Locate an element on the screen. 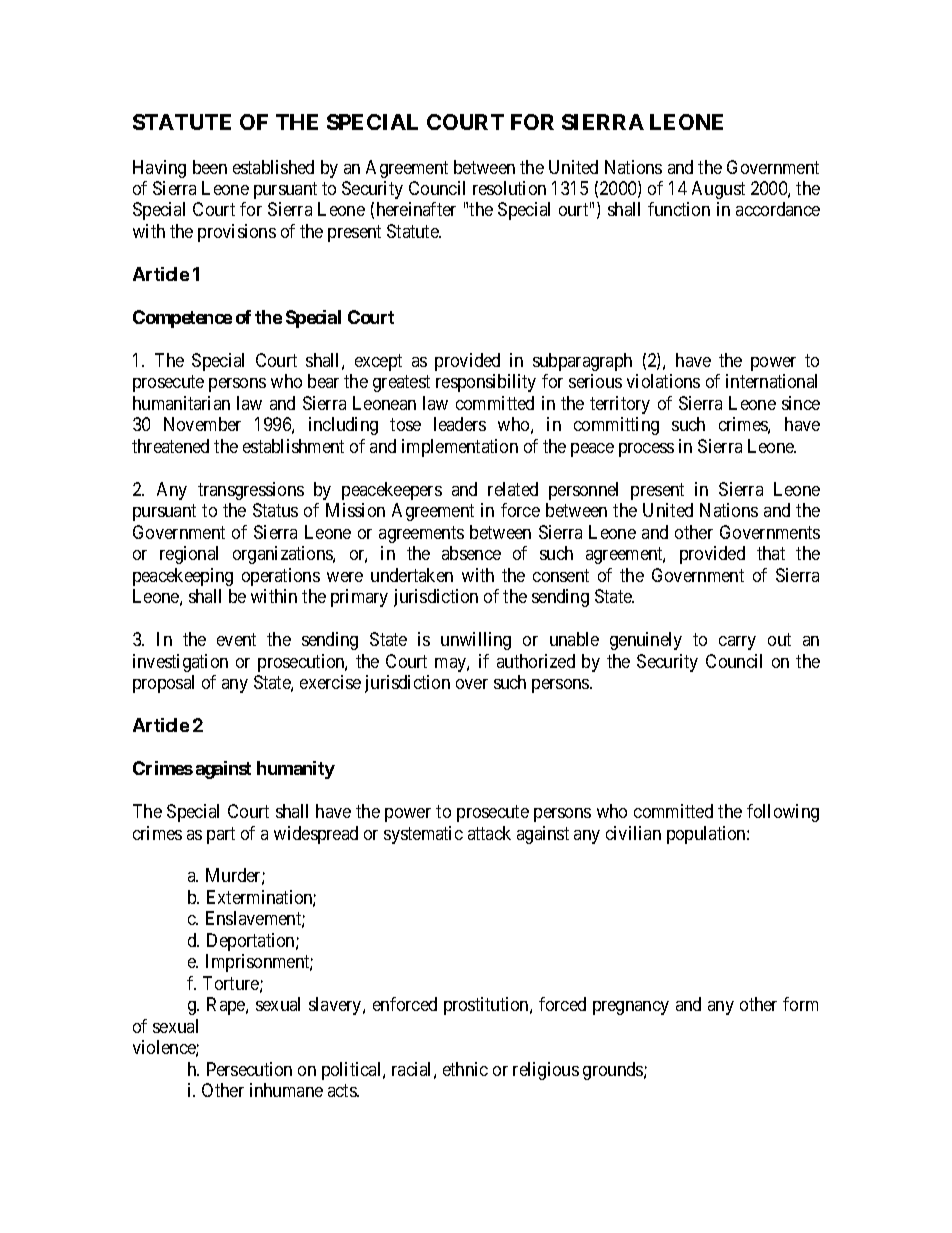  resolution is located at coordinates (509, 188).
